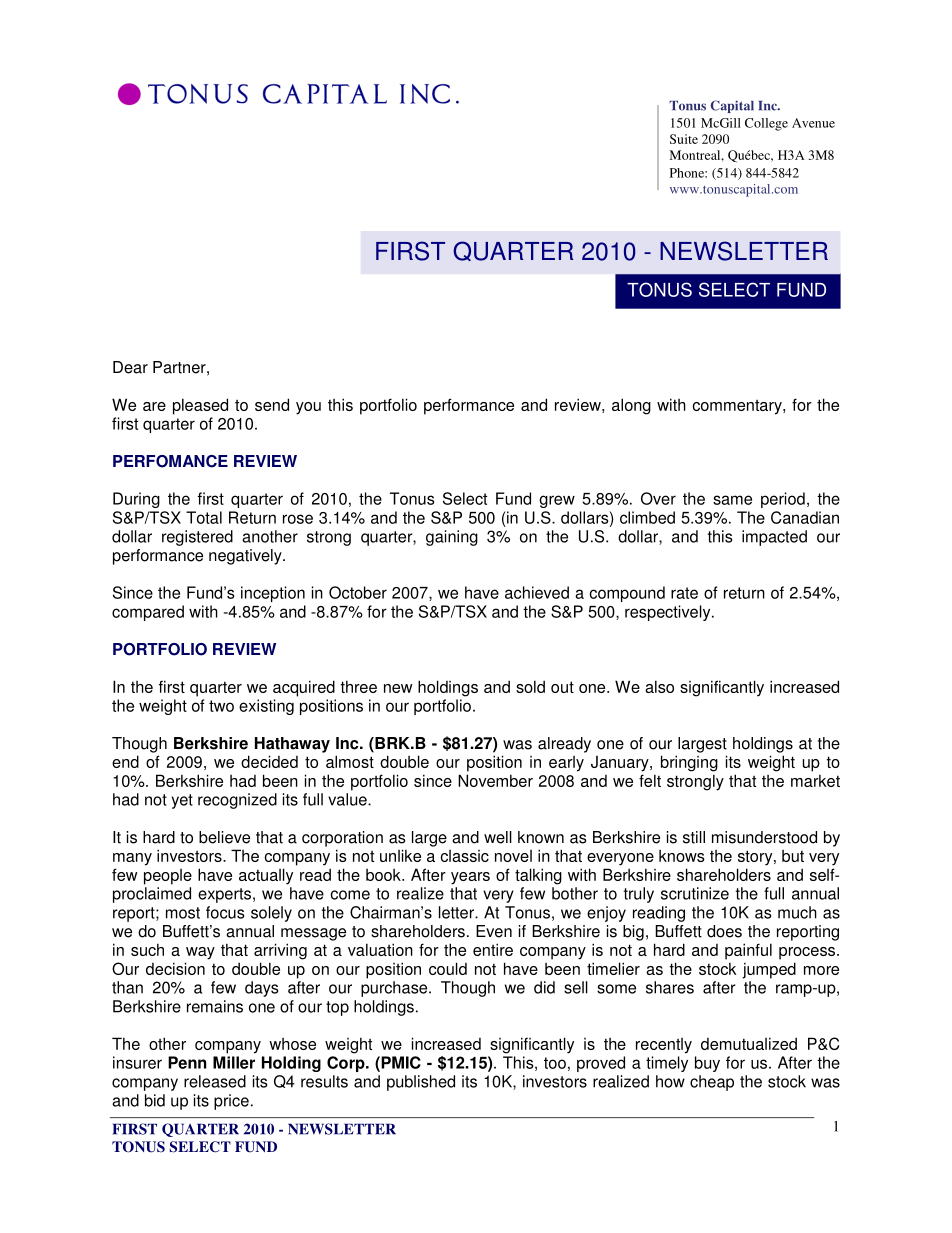 This image has width=952, height=1233. Describe the element at coordinates (148, 613) in the image. I see `compared` at that location.
